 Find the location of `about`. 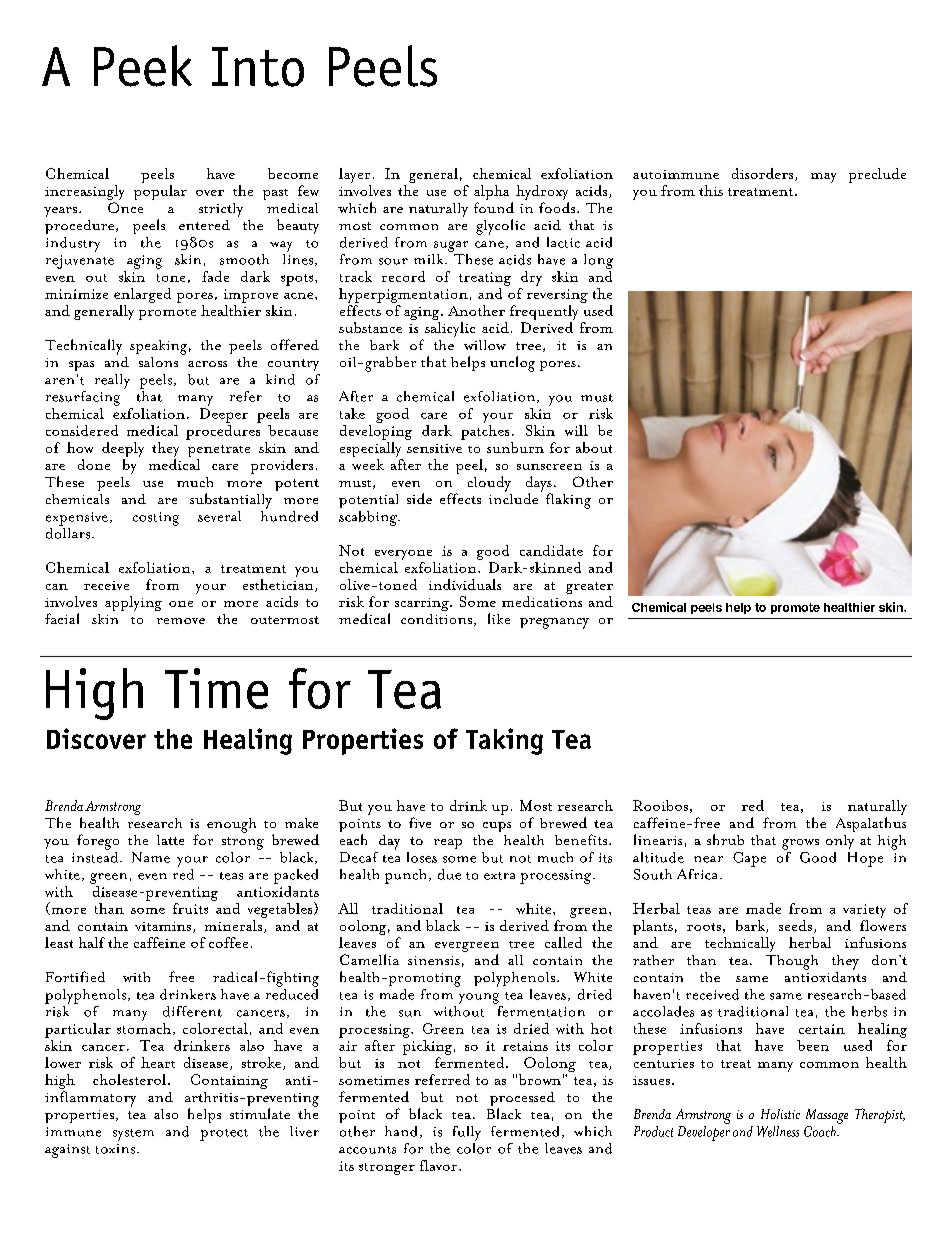

about is located at coordinates (594, 447).
